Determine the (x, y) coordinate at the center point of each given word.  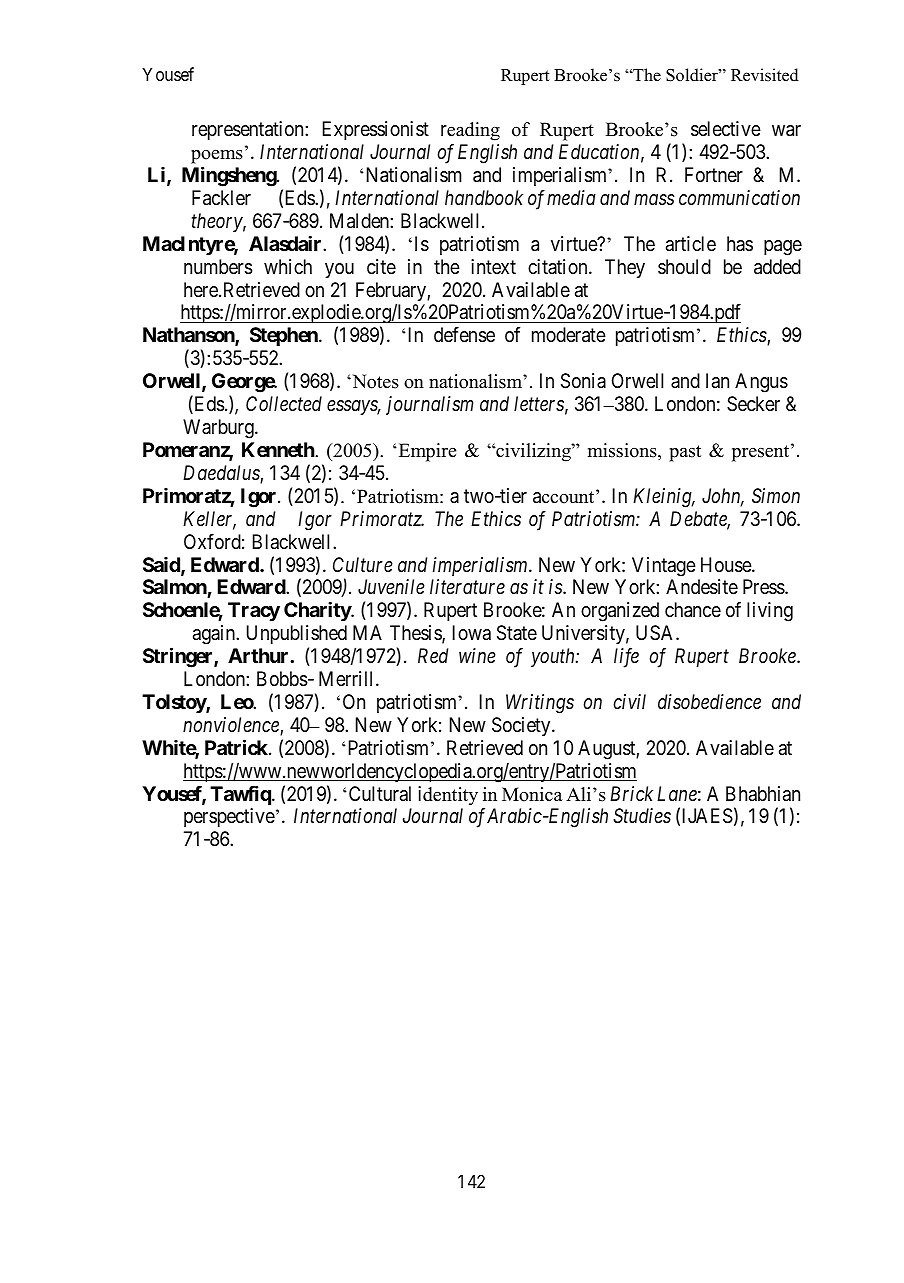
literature (467, 586)
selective (726, 129)
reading (470, 131)
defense (464, 335)
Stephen (285, 336)
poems (217, 157)
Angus (761, 383)
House (727, 565)
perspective (229, 817)
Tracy (254, 611)
